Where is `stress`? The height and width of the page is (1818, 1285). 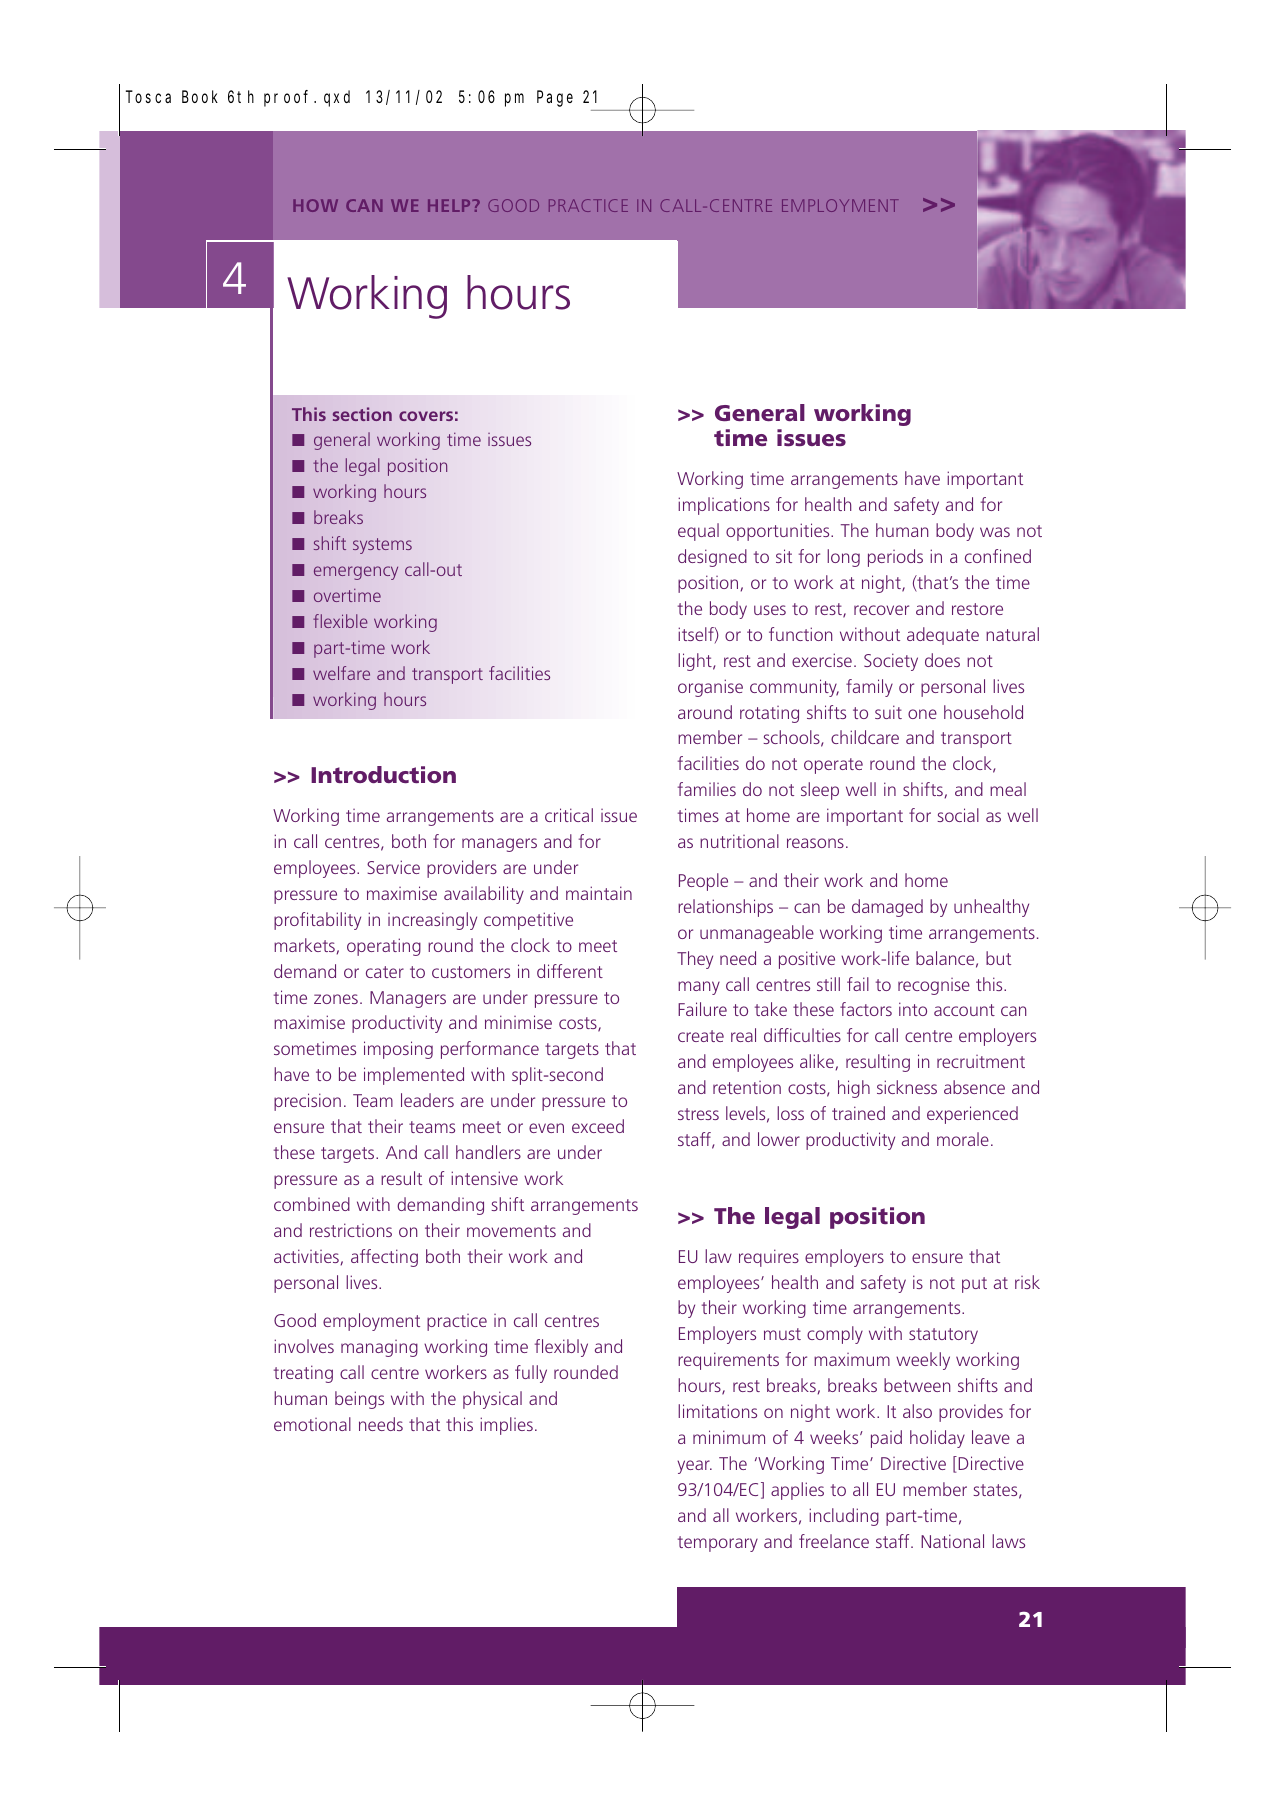 stress is located at coordinates (698, 1114).
